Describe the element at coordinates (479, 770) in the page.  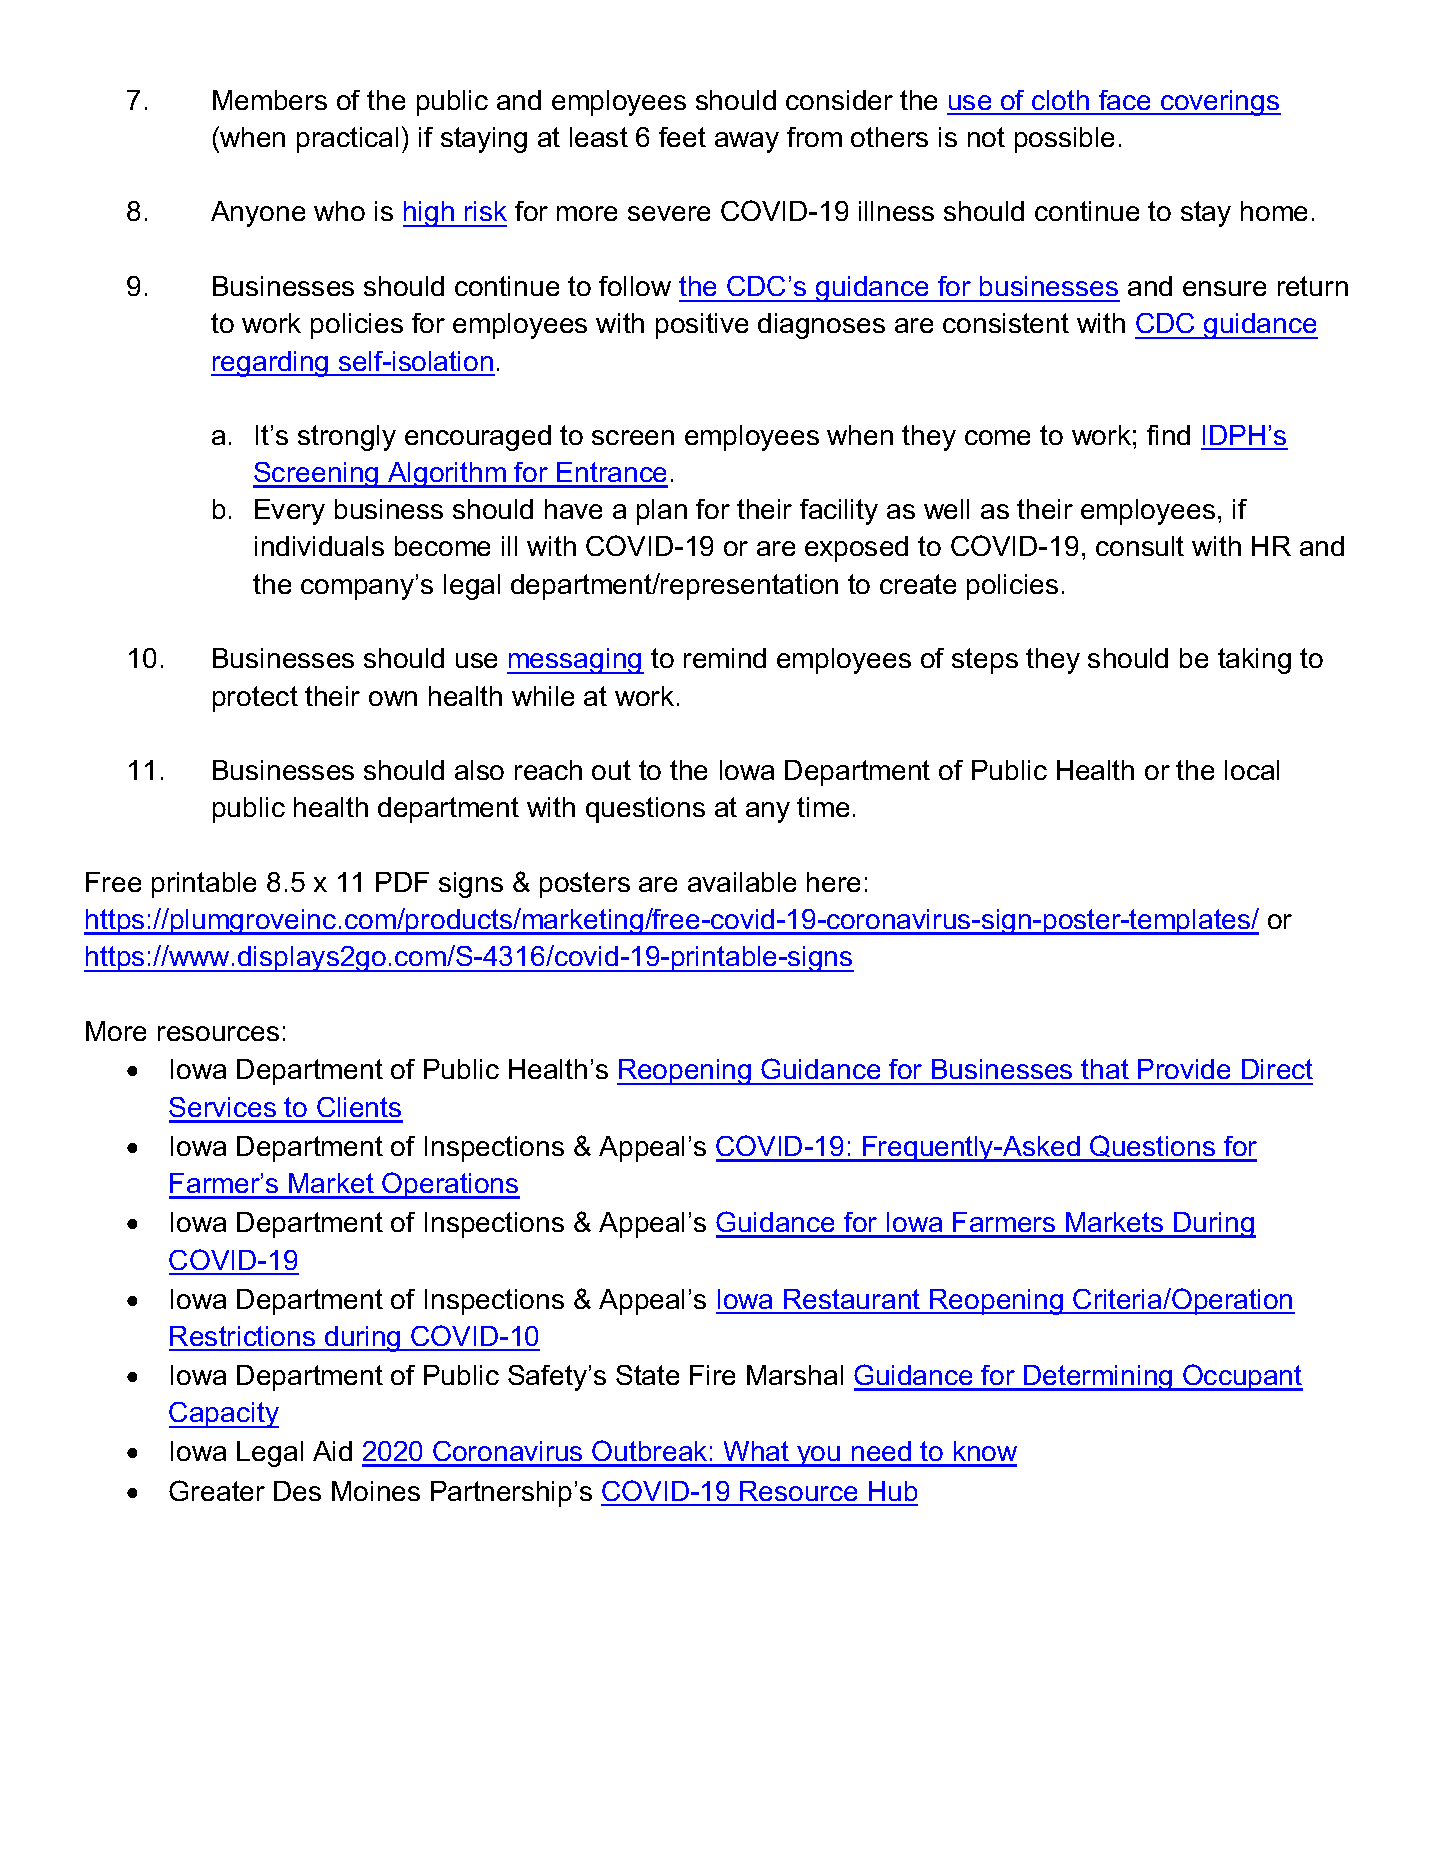
I see `also` at that location.
